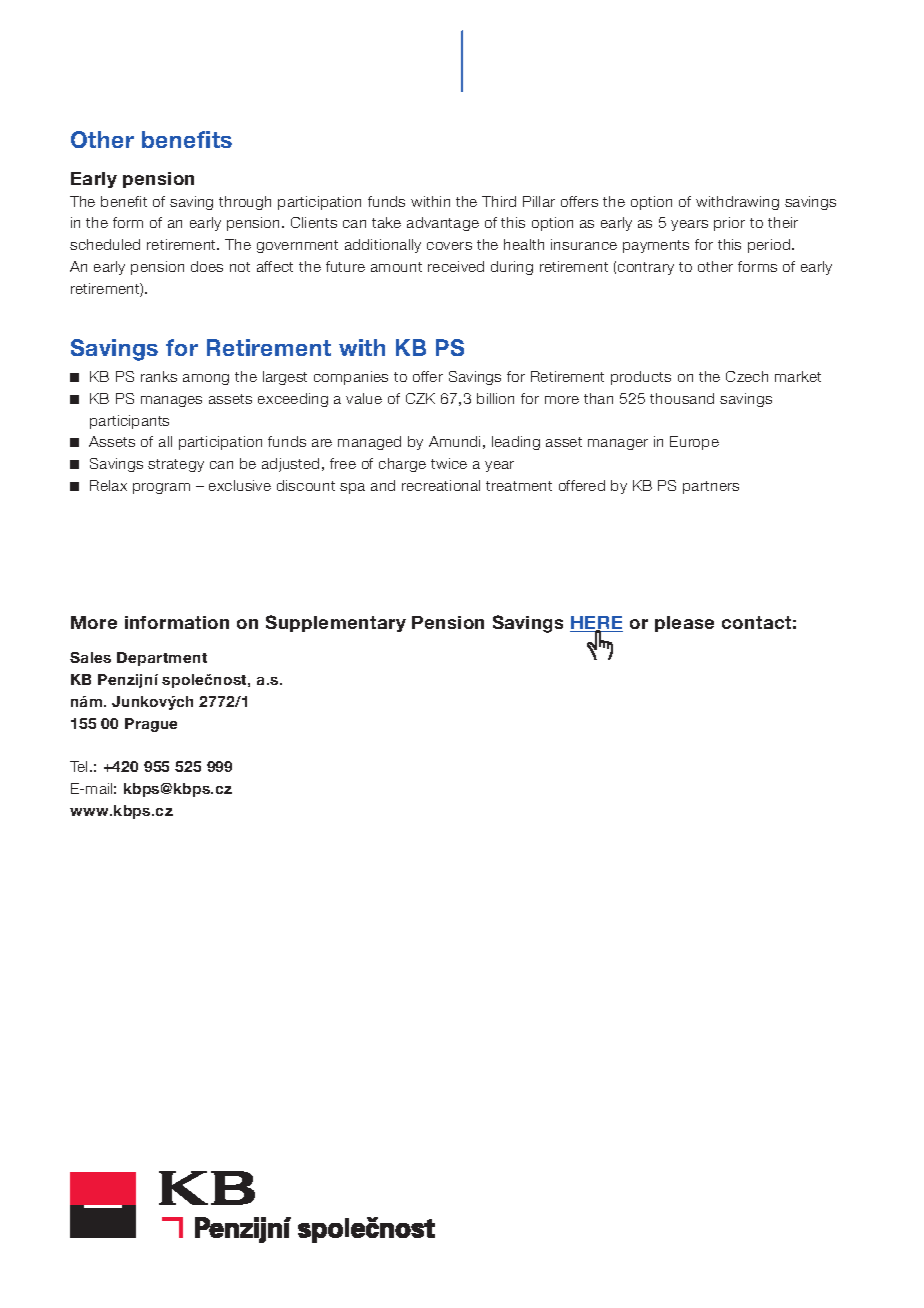 Image resolution: width=924 pixels, height=1308 pixels. What do you see at coordinates (351, 378) in the screenshot?
I see `companies` at bounding box center [351, 378].
